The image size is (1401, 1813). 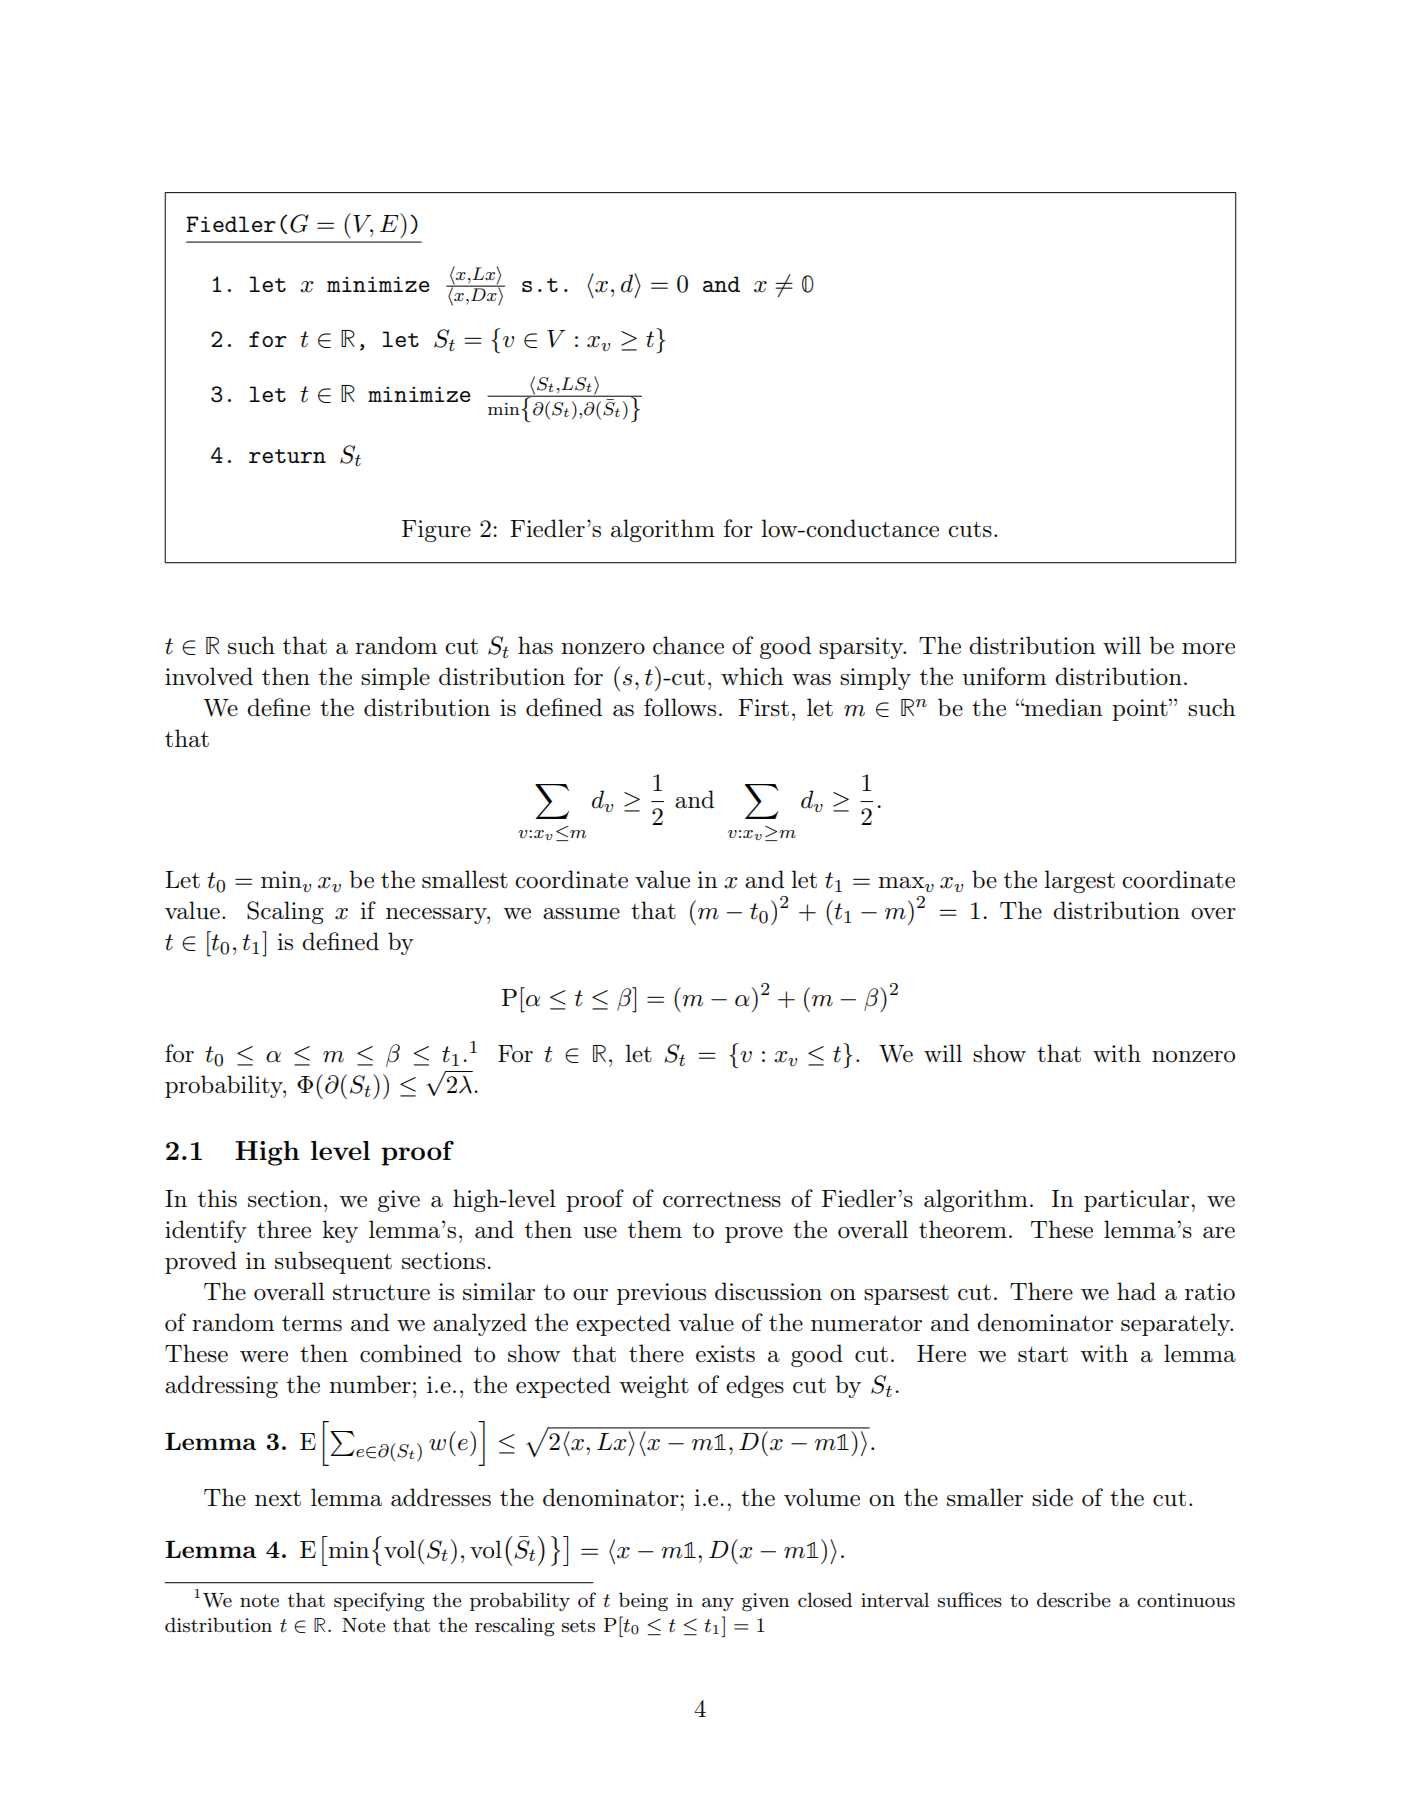 What do you see at coordinates (970, 529) in the document?
I see `cuts` at bounding box center [970, 529].
